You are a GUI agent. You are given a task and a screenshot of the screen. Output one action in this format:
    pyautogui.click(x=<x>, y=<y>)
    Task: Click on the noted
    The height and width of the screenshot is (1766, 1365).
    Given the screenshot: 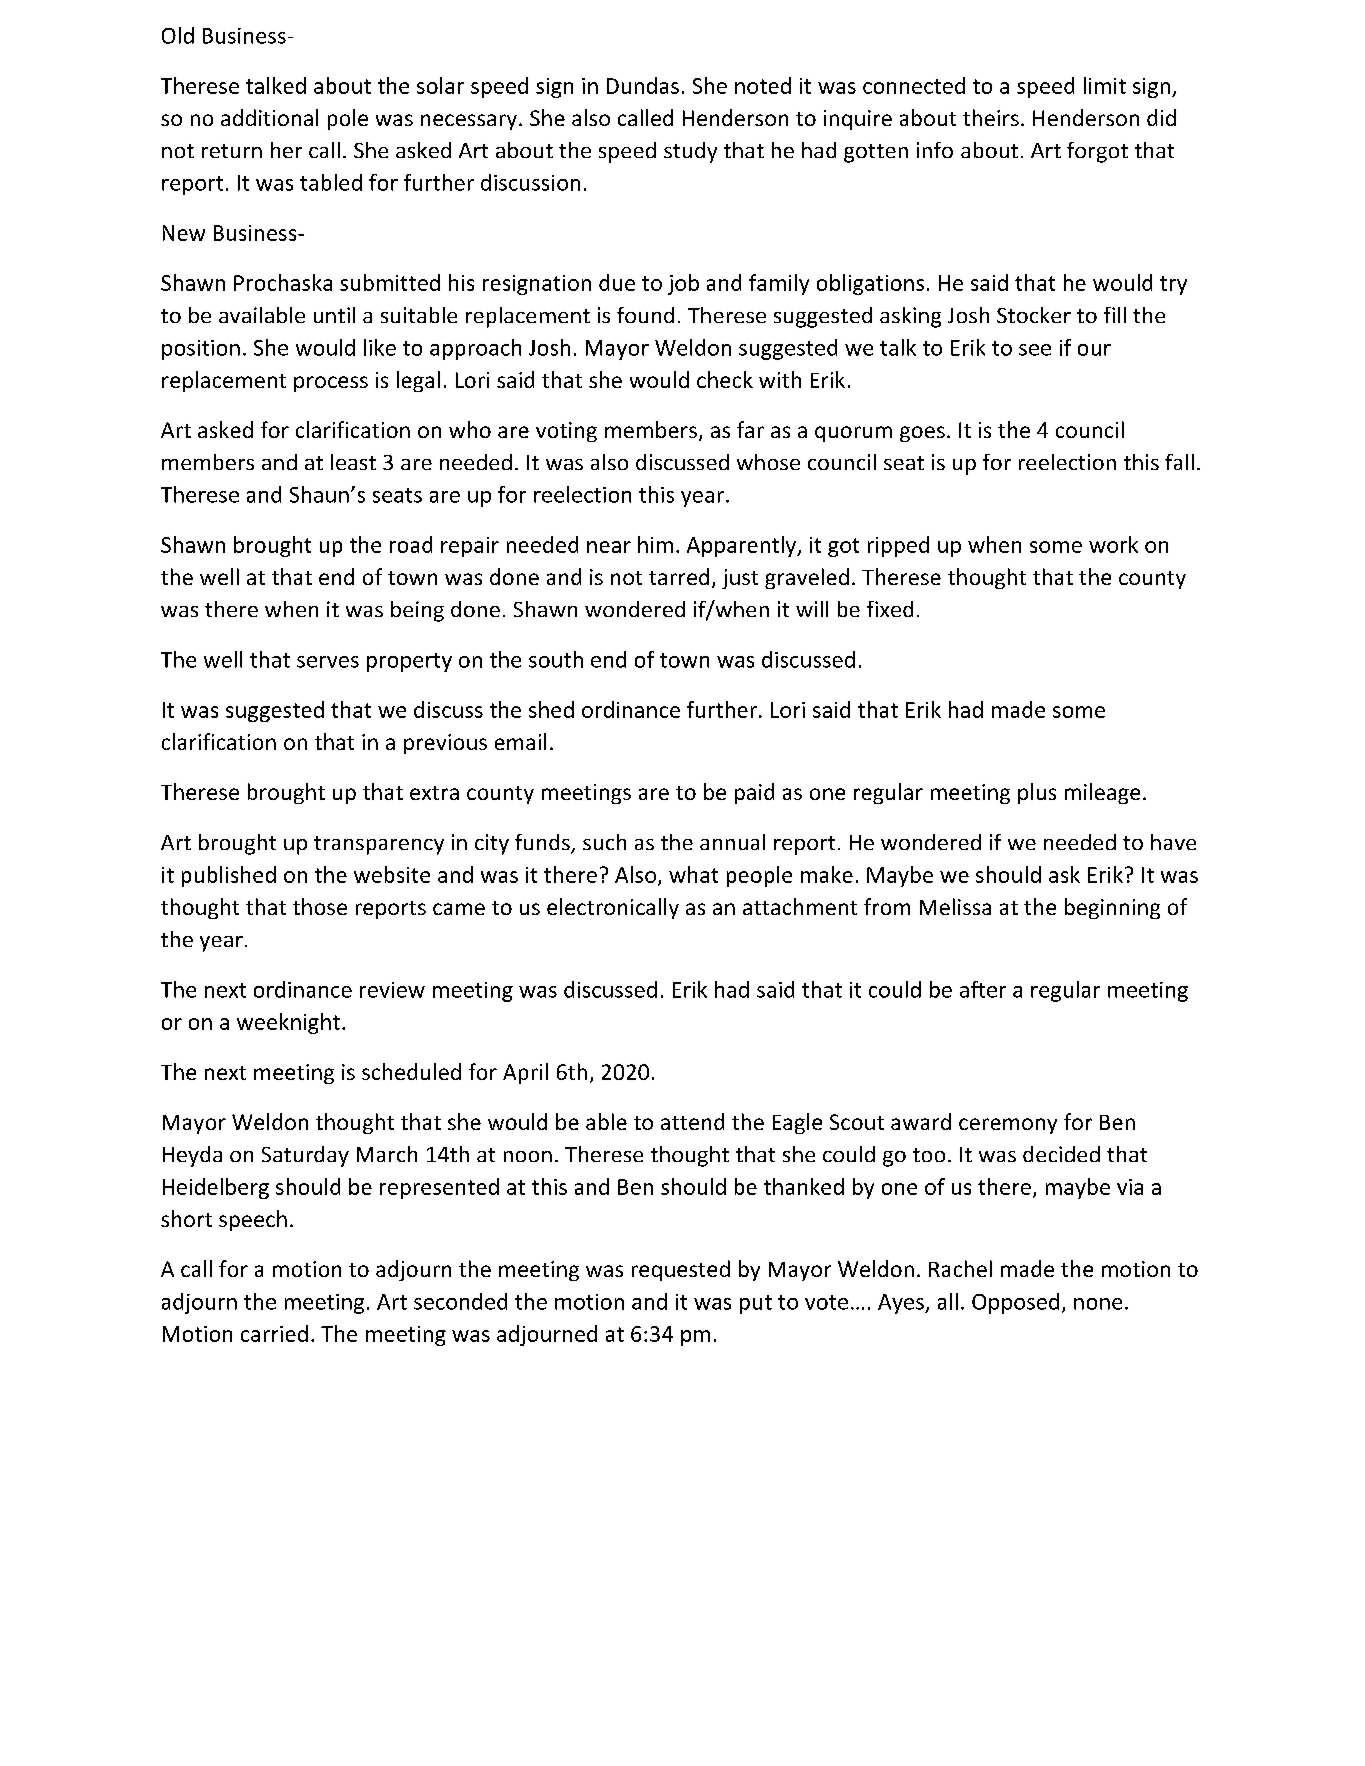 What is the action you would take?
    pyautogui.click(x=763, y=85)
